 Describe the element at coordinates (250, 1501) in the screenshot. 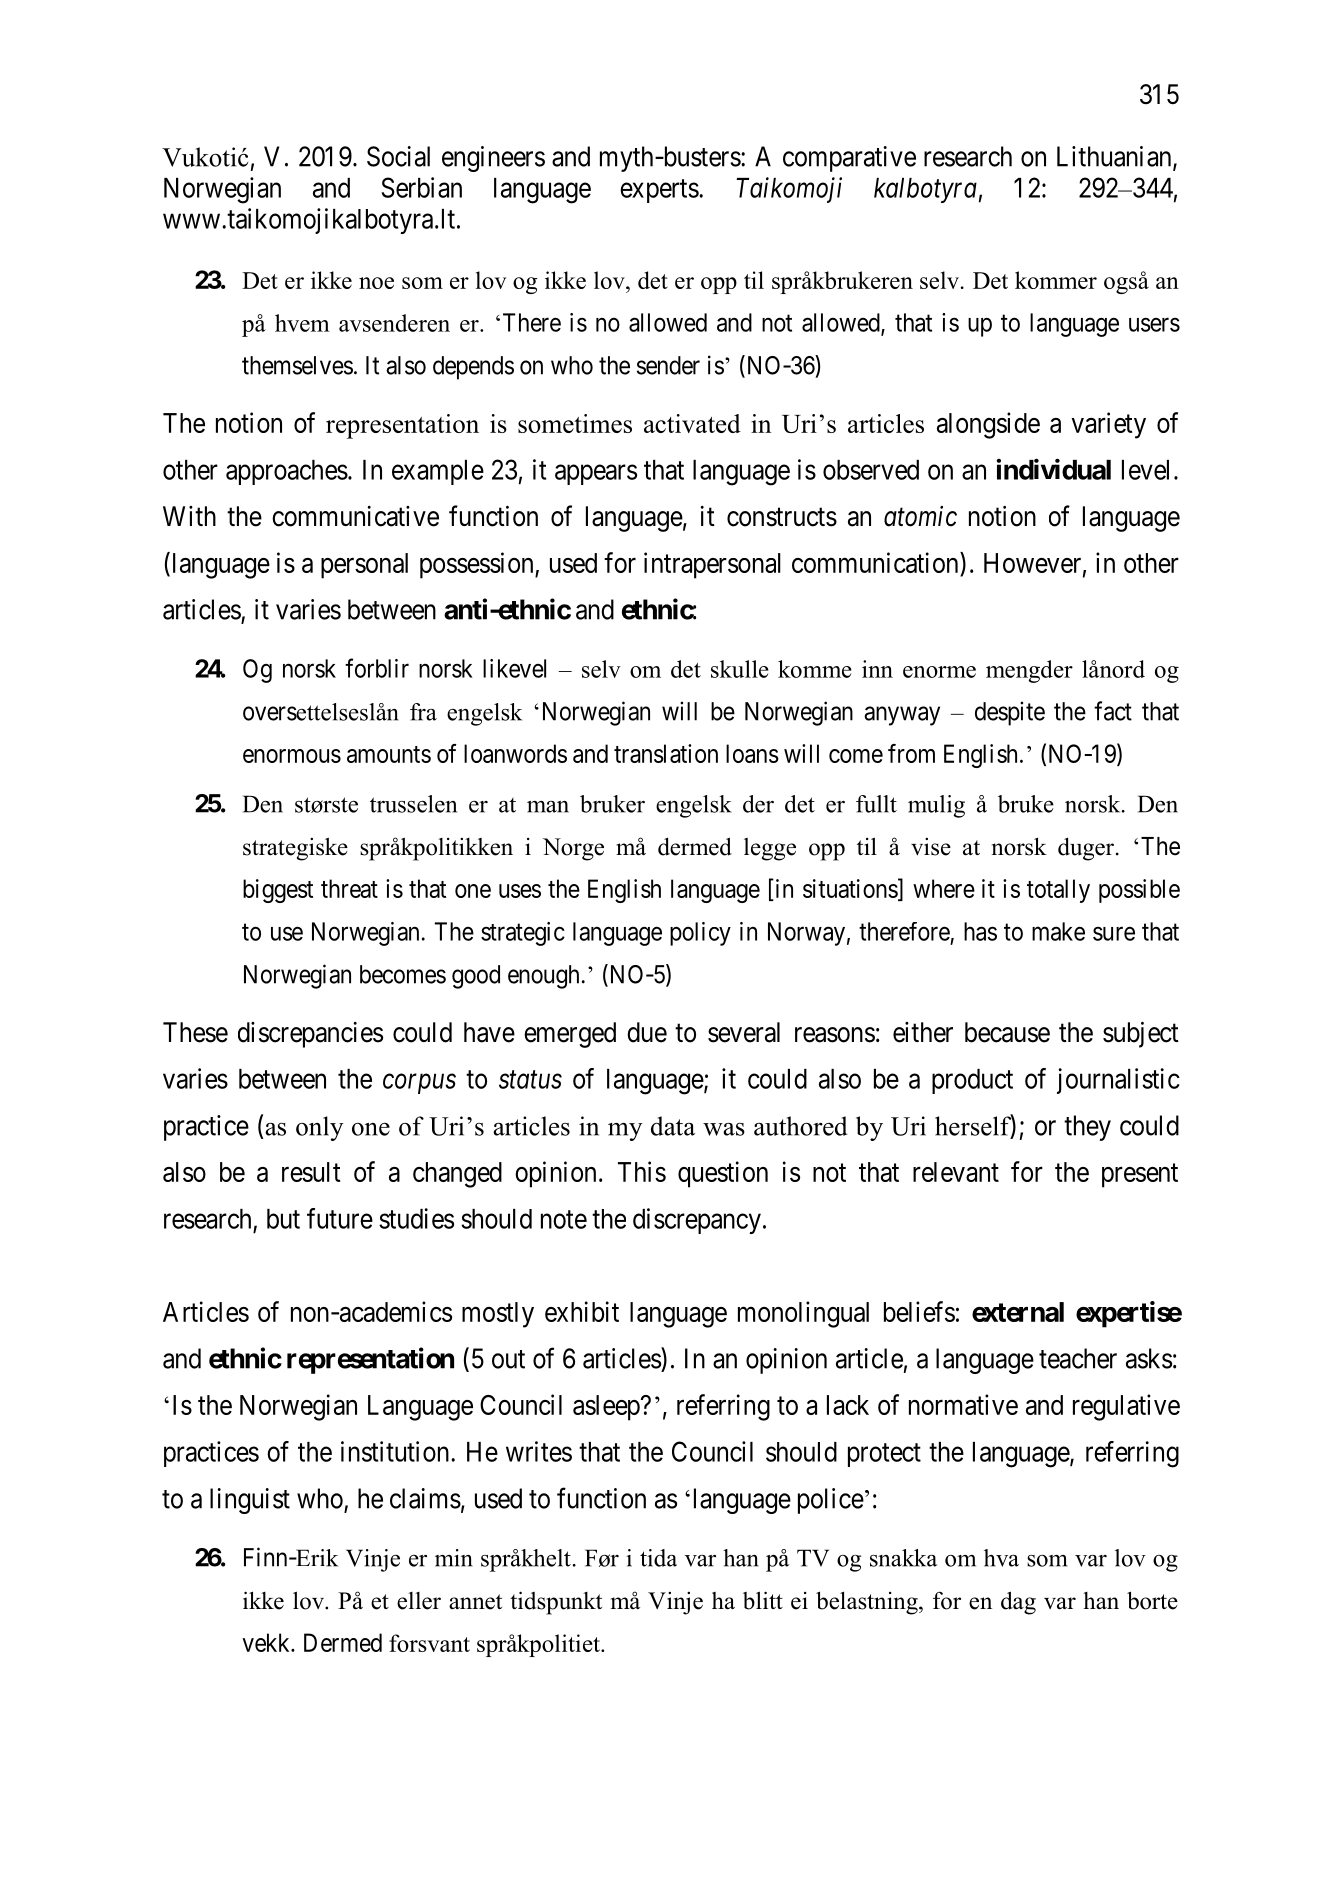

I see `linguist` at that location.
